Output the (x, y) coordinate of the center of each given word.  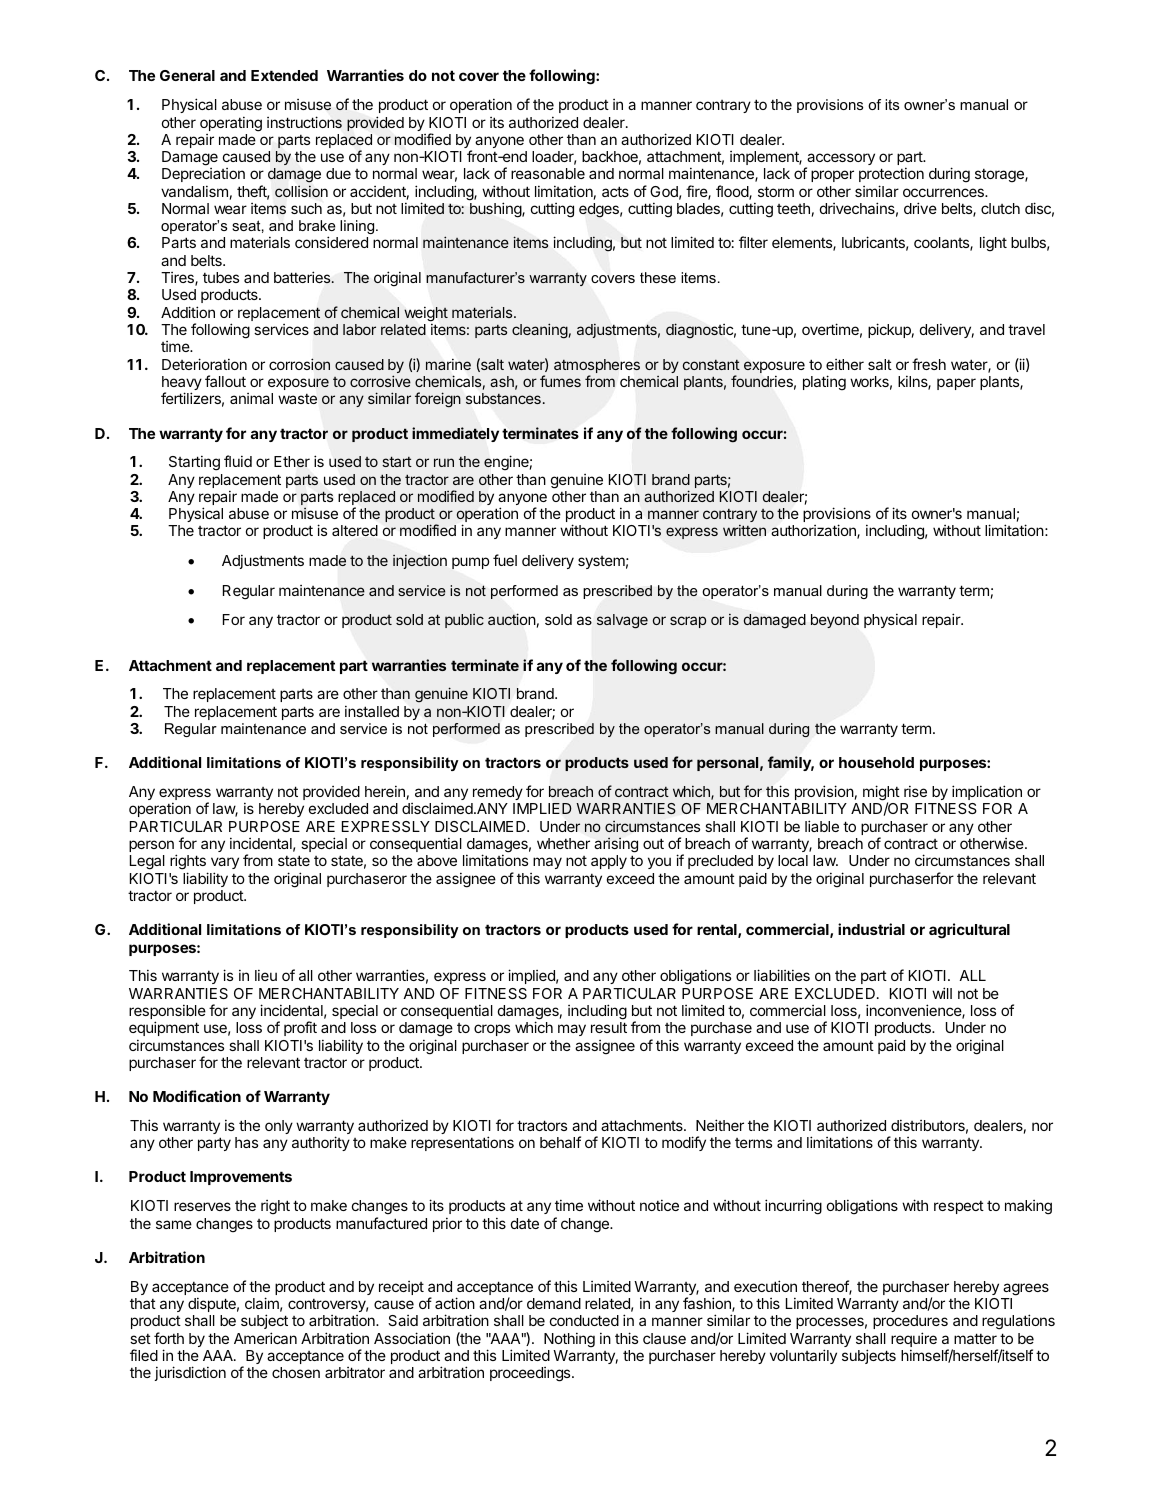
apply (609, 862)
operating (231, 124)
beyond (835, 621)
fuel (505, 560)
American (265, 1338)
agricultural (969, 931)
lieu (266, 975)
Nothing (569, 1340)
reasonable (548, 173)
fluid (238, 461)
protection (891, 176)
